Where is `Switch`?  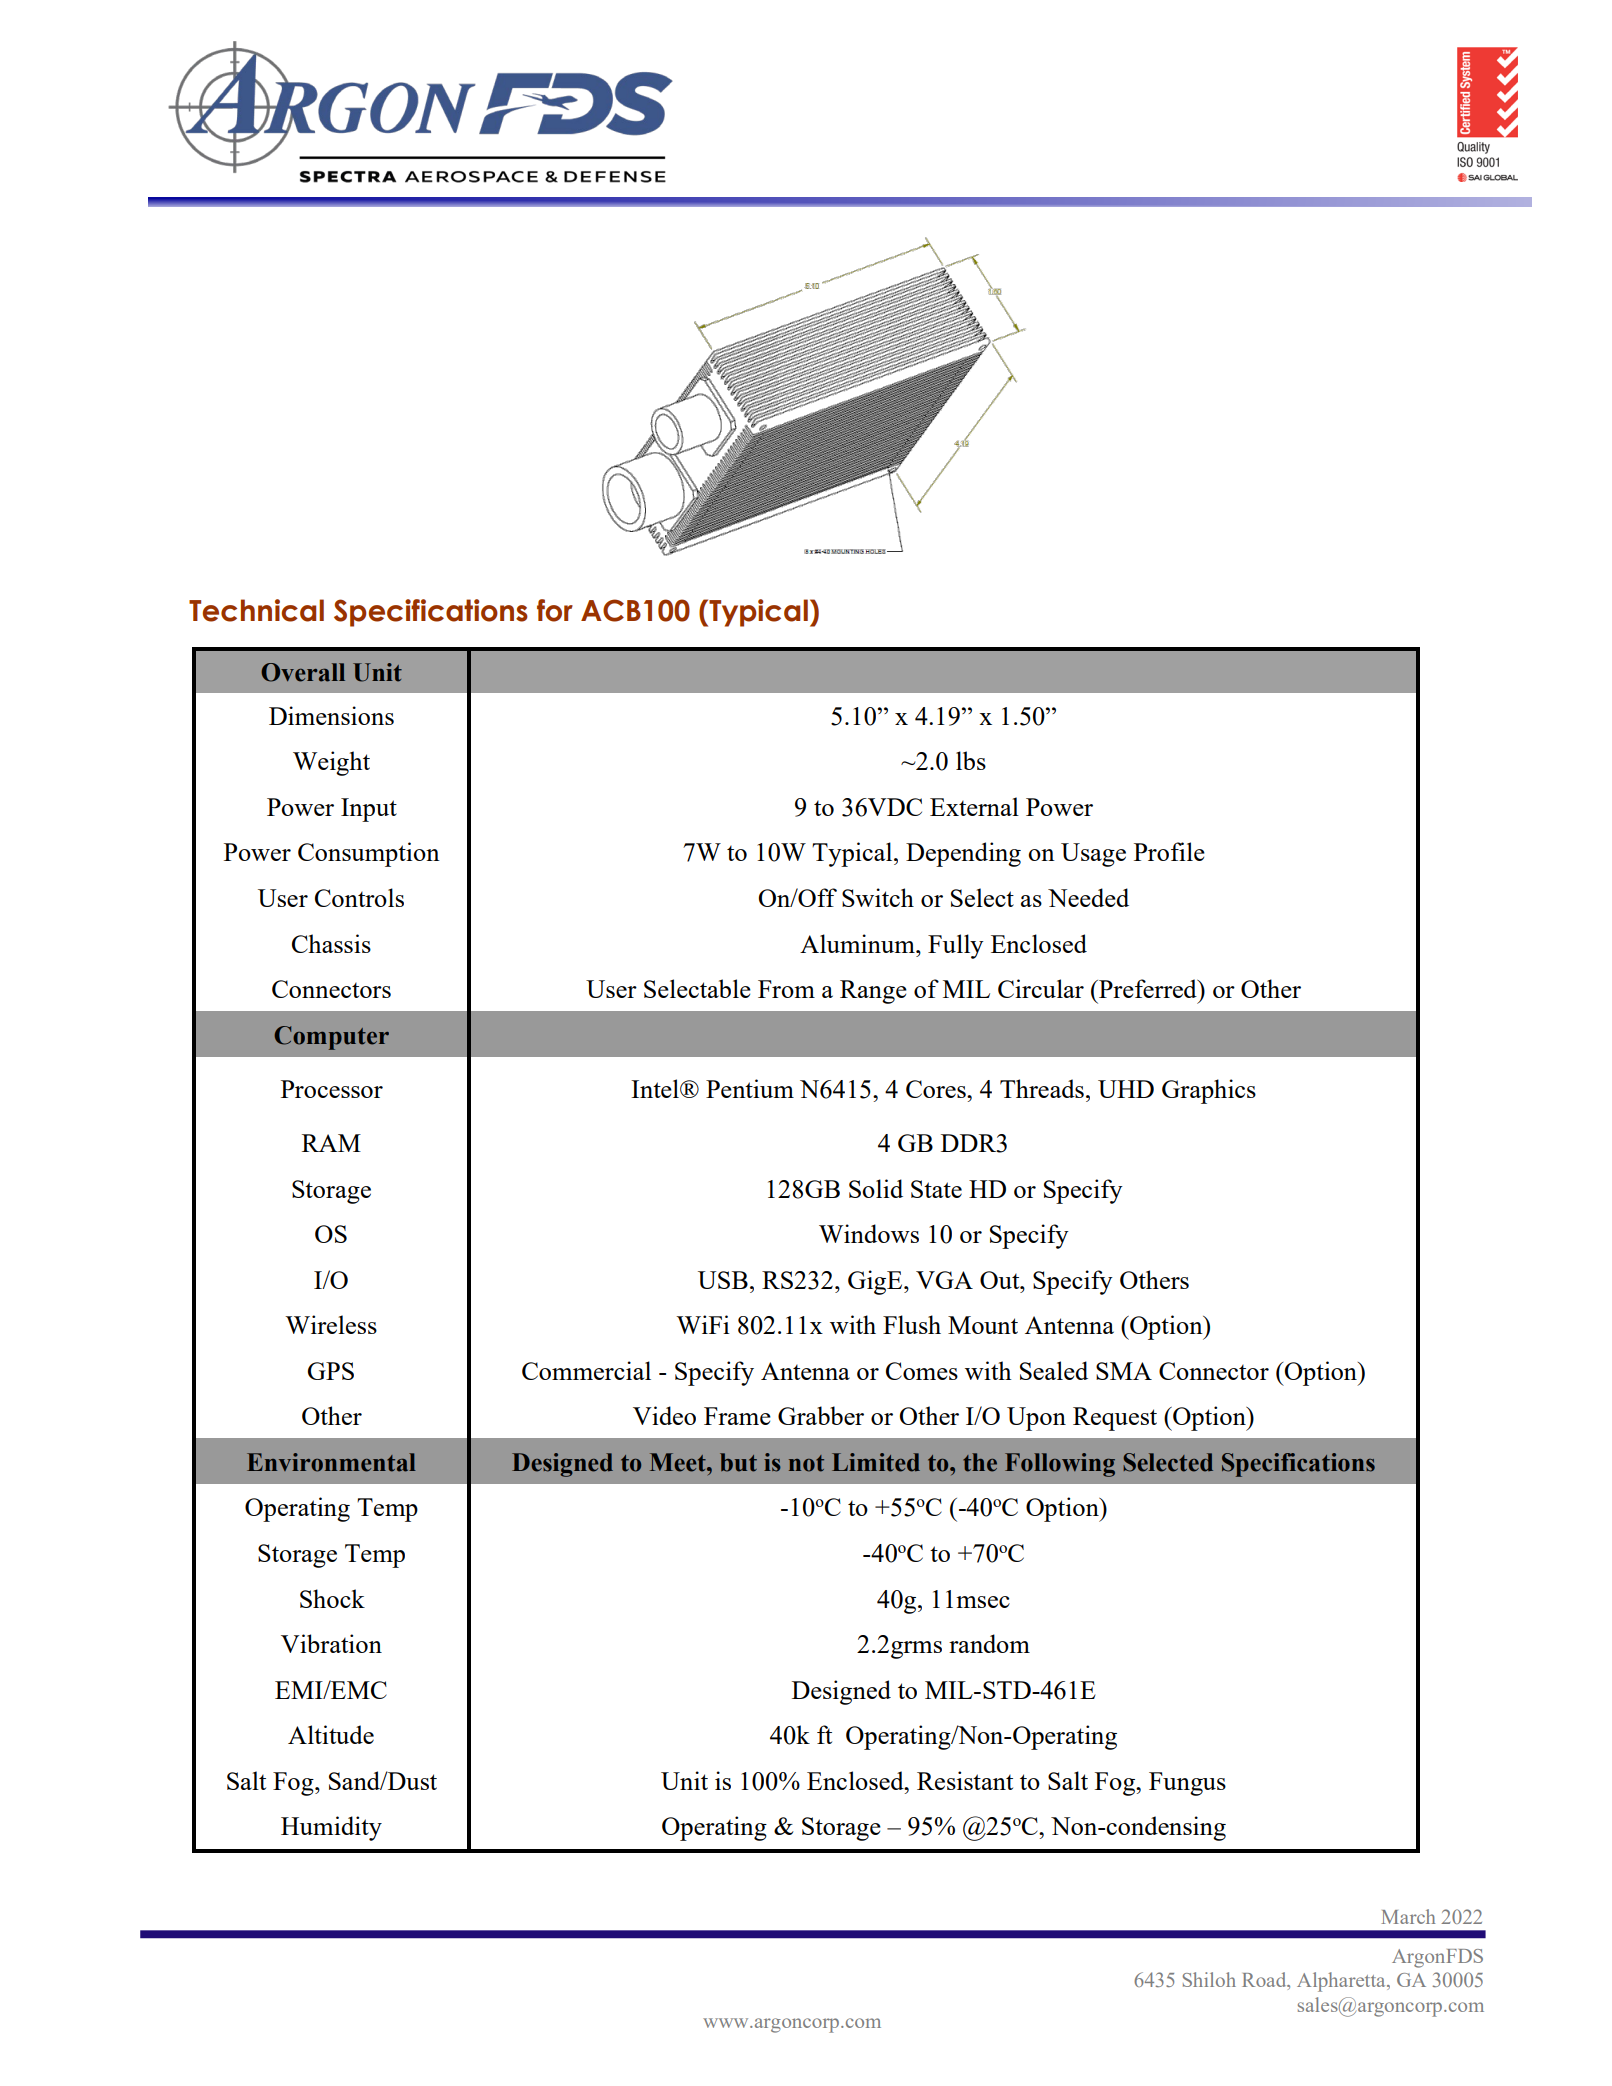 Switch is located at coordinates (878, 897).
